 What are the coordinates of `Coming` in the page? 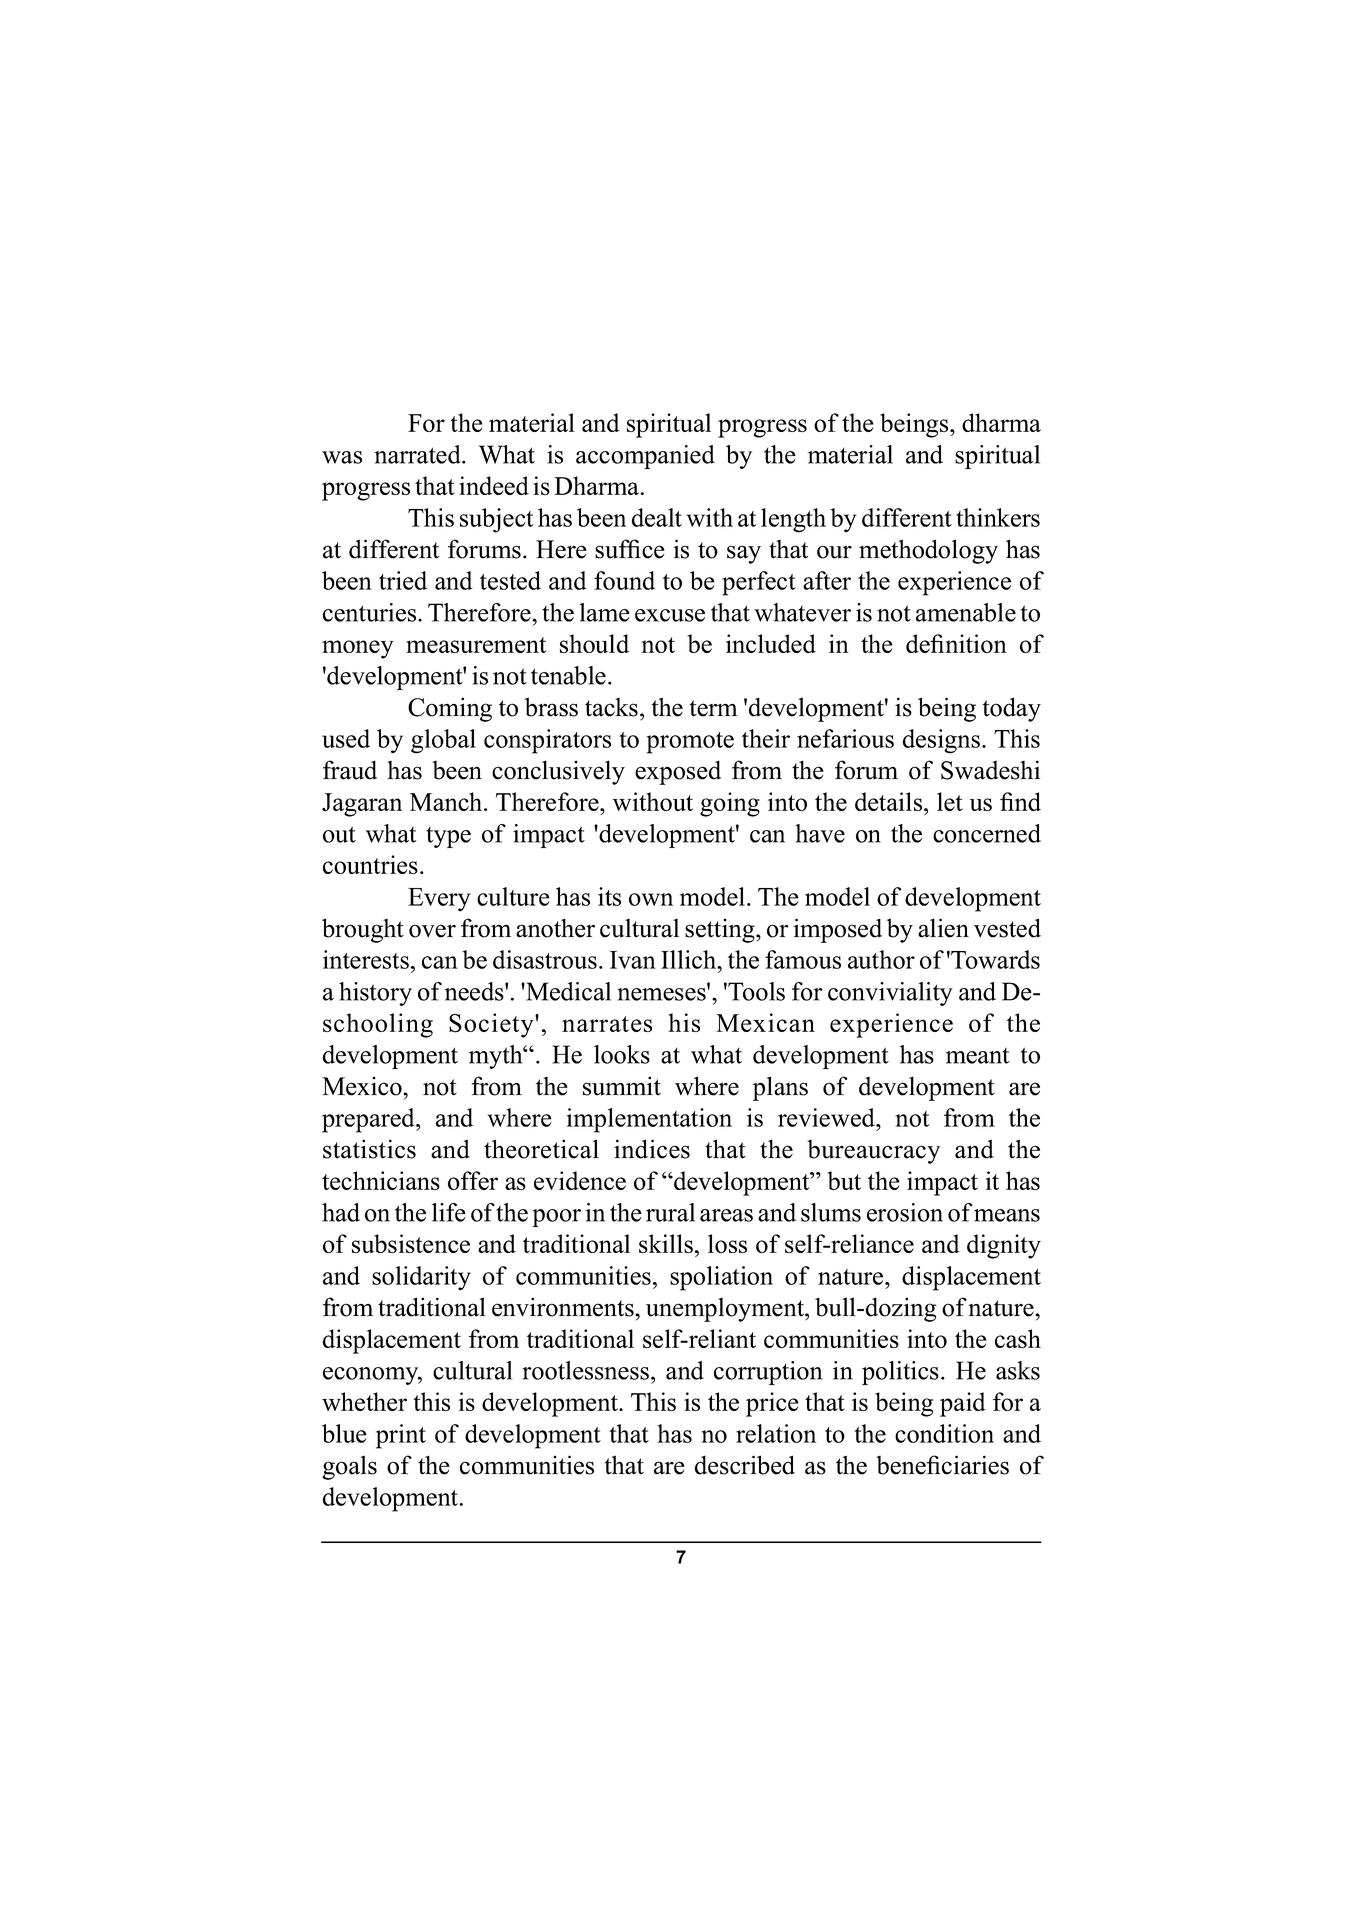 It's located at (450, 709).
